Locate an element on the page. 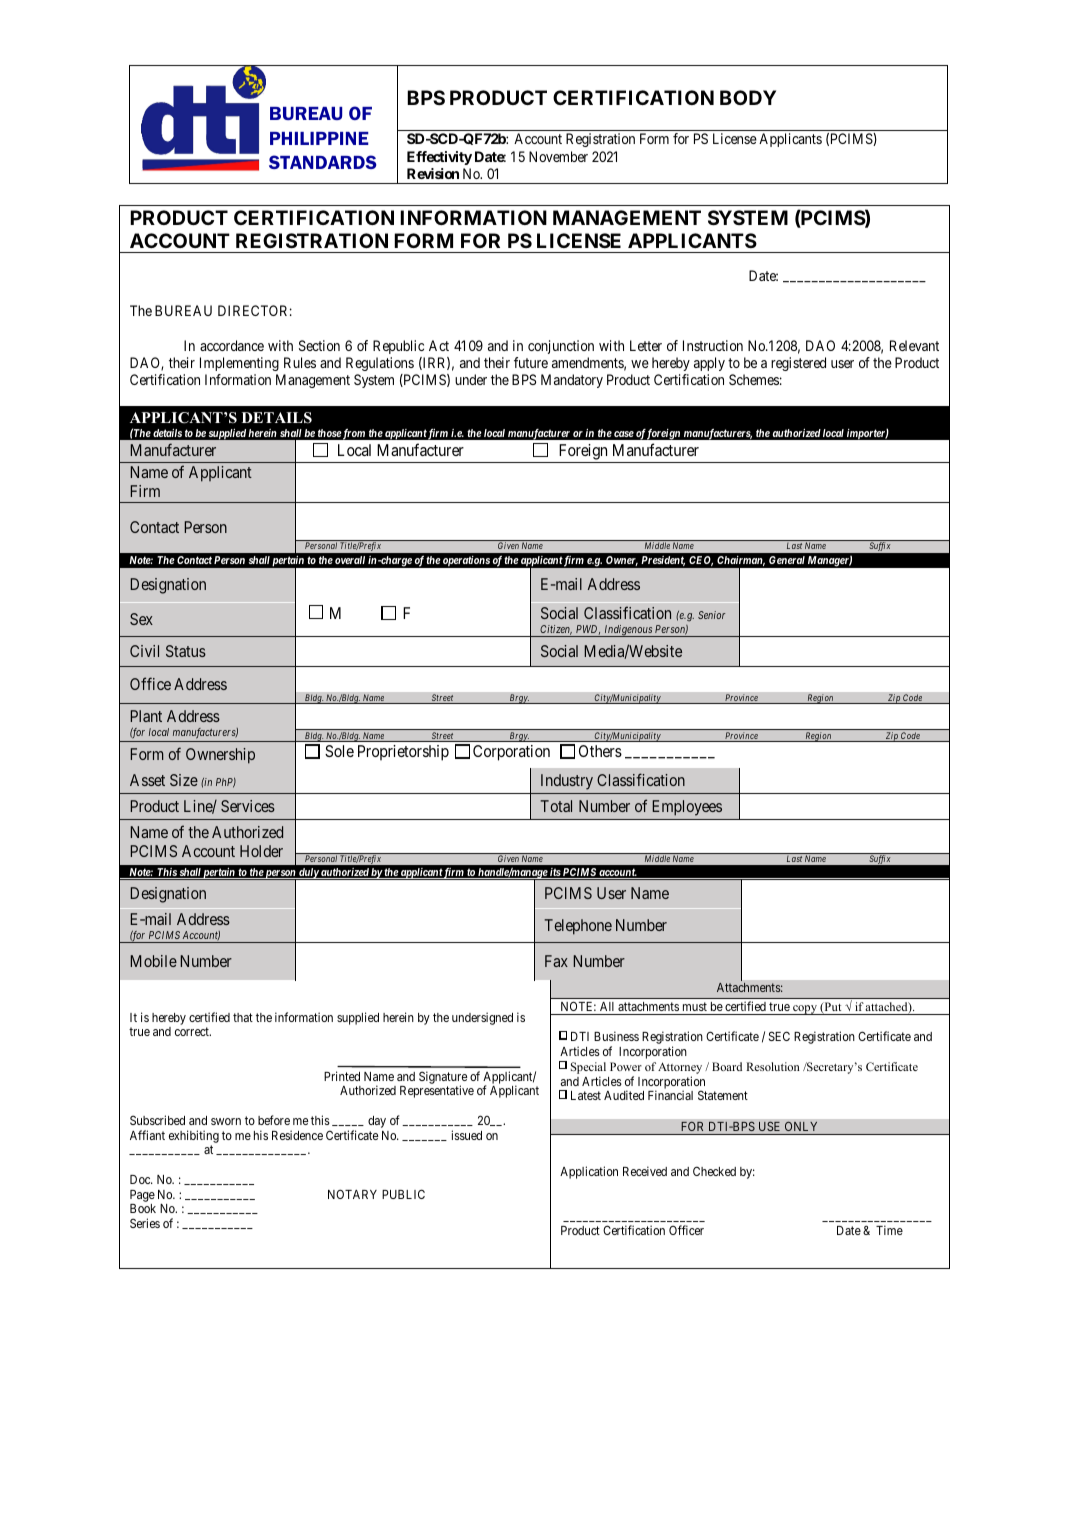  Fax is located at coordinates (556, 961).
